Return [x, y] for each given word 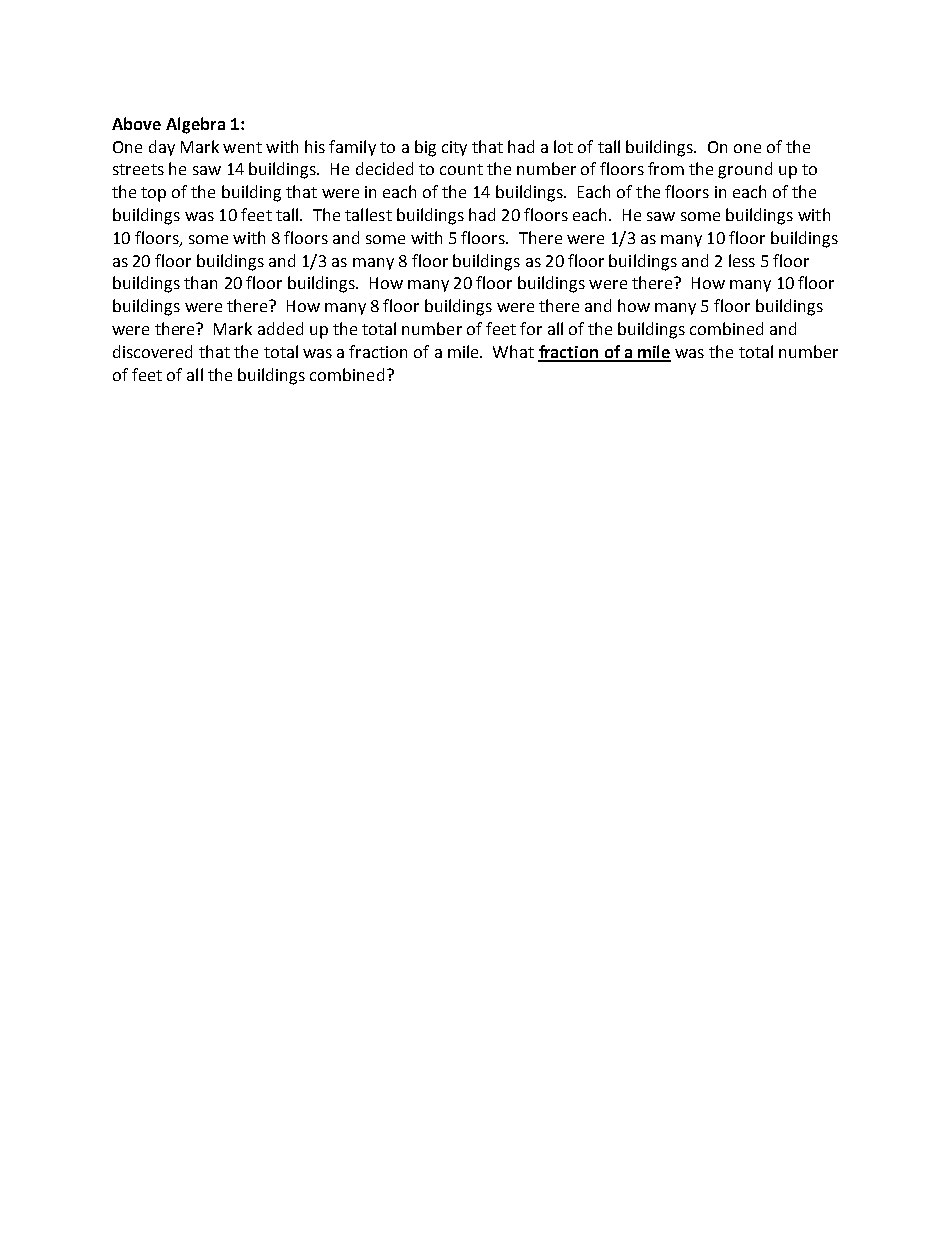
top [153, 194]
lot [563, 146]
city [454, 148]
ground [745, 170]
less [742, 260]
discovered [152, 351]
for [531, 328]
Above [136, 123]
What [513, 351]
